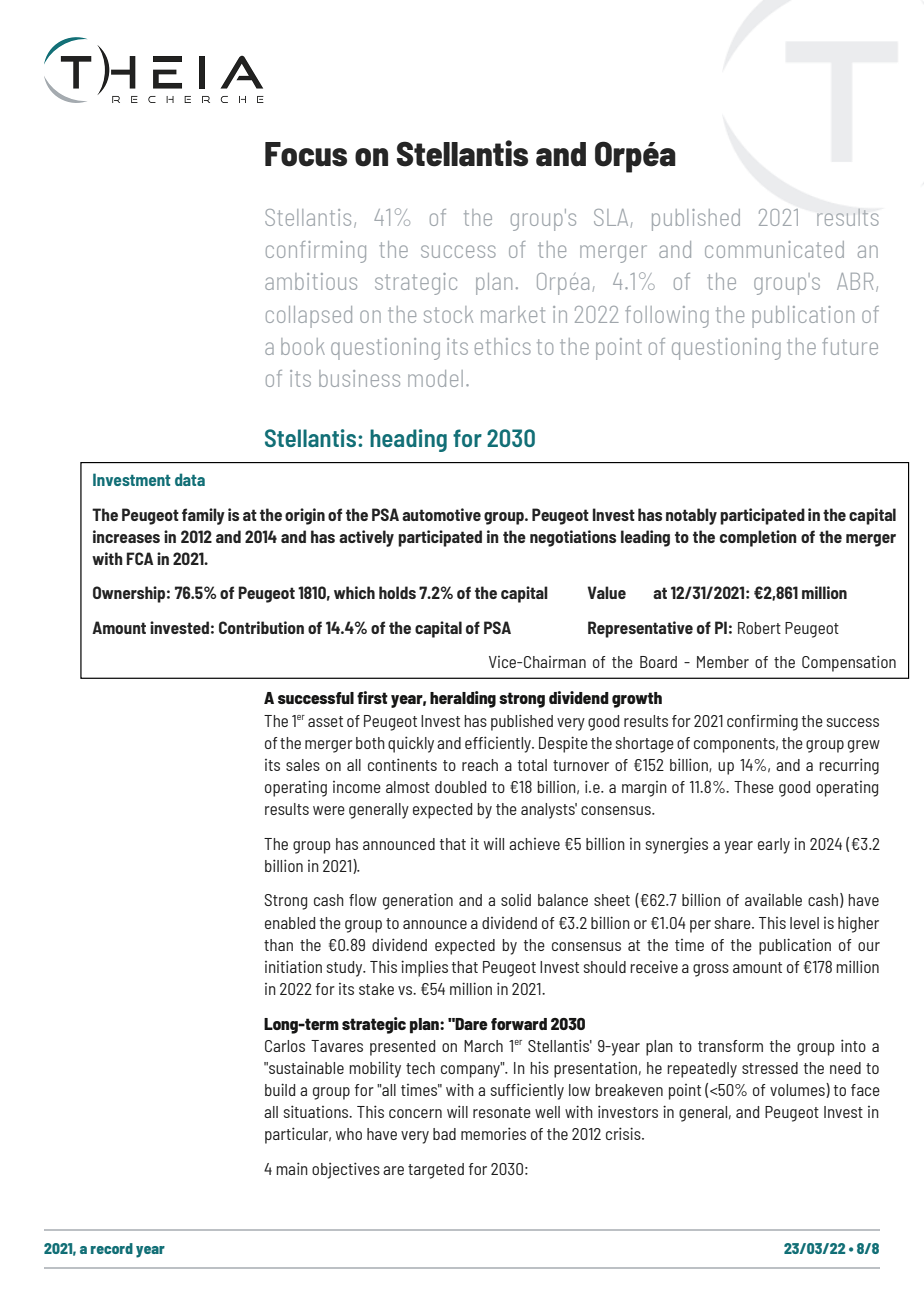 The width and height of the image is (924, 1308). What do you see at coordinates (112, 1248) in the image?
I see `record` at bounding box center [112, 1248].
